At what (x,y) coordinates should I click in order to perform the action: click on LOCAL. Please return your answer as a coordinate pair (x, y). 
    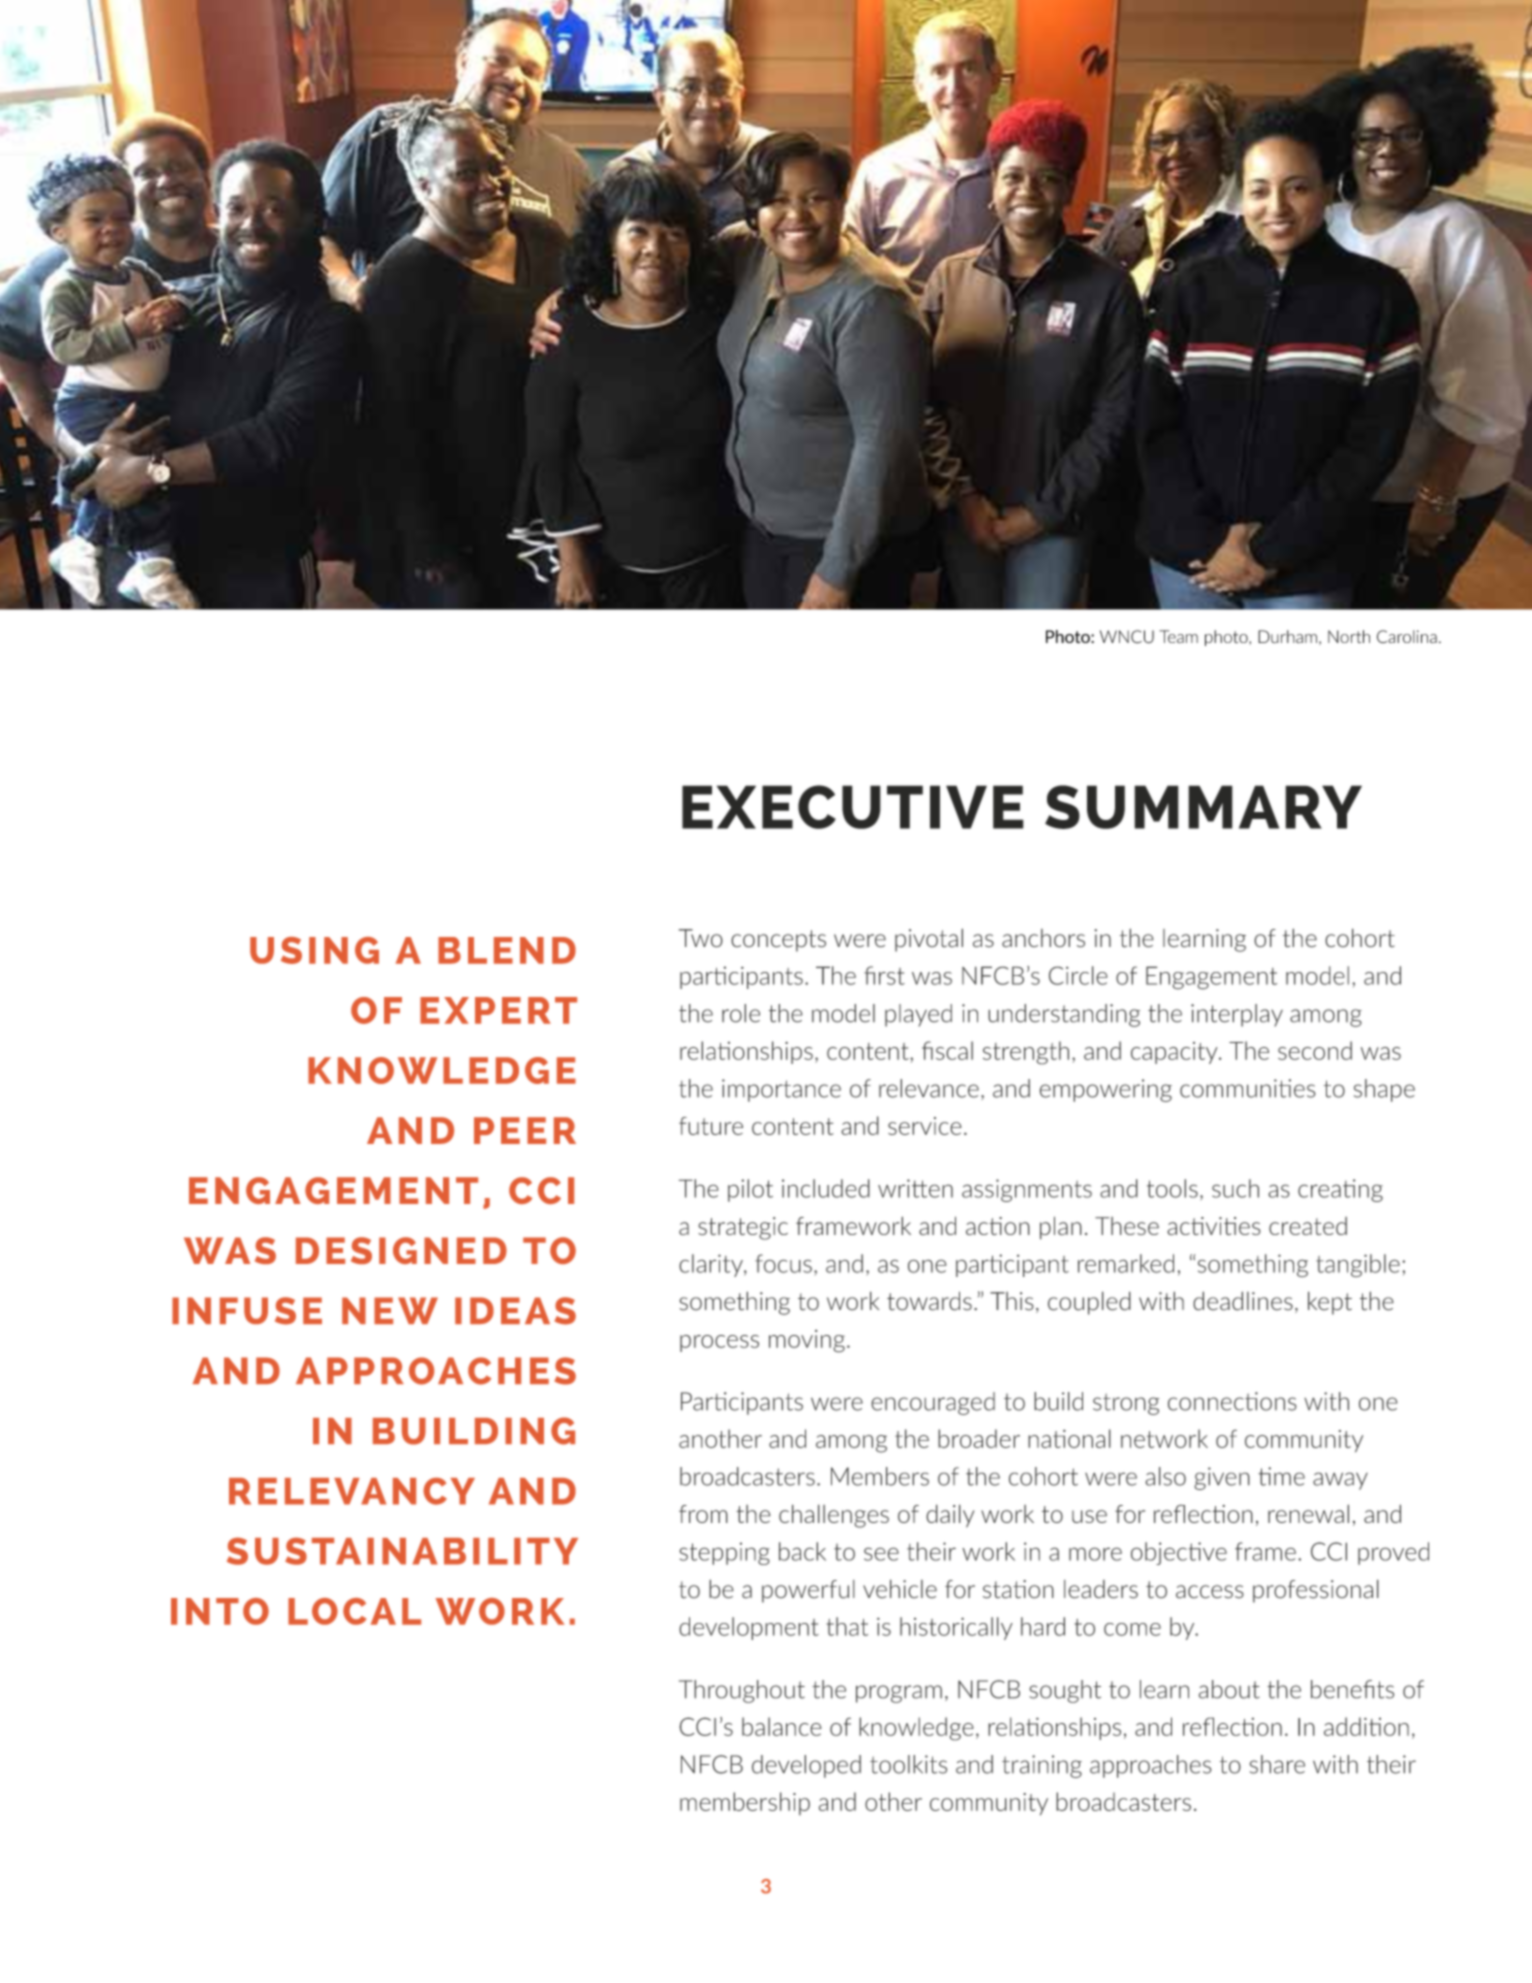
    Looking at the image, I should click on (354, 1611).
